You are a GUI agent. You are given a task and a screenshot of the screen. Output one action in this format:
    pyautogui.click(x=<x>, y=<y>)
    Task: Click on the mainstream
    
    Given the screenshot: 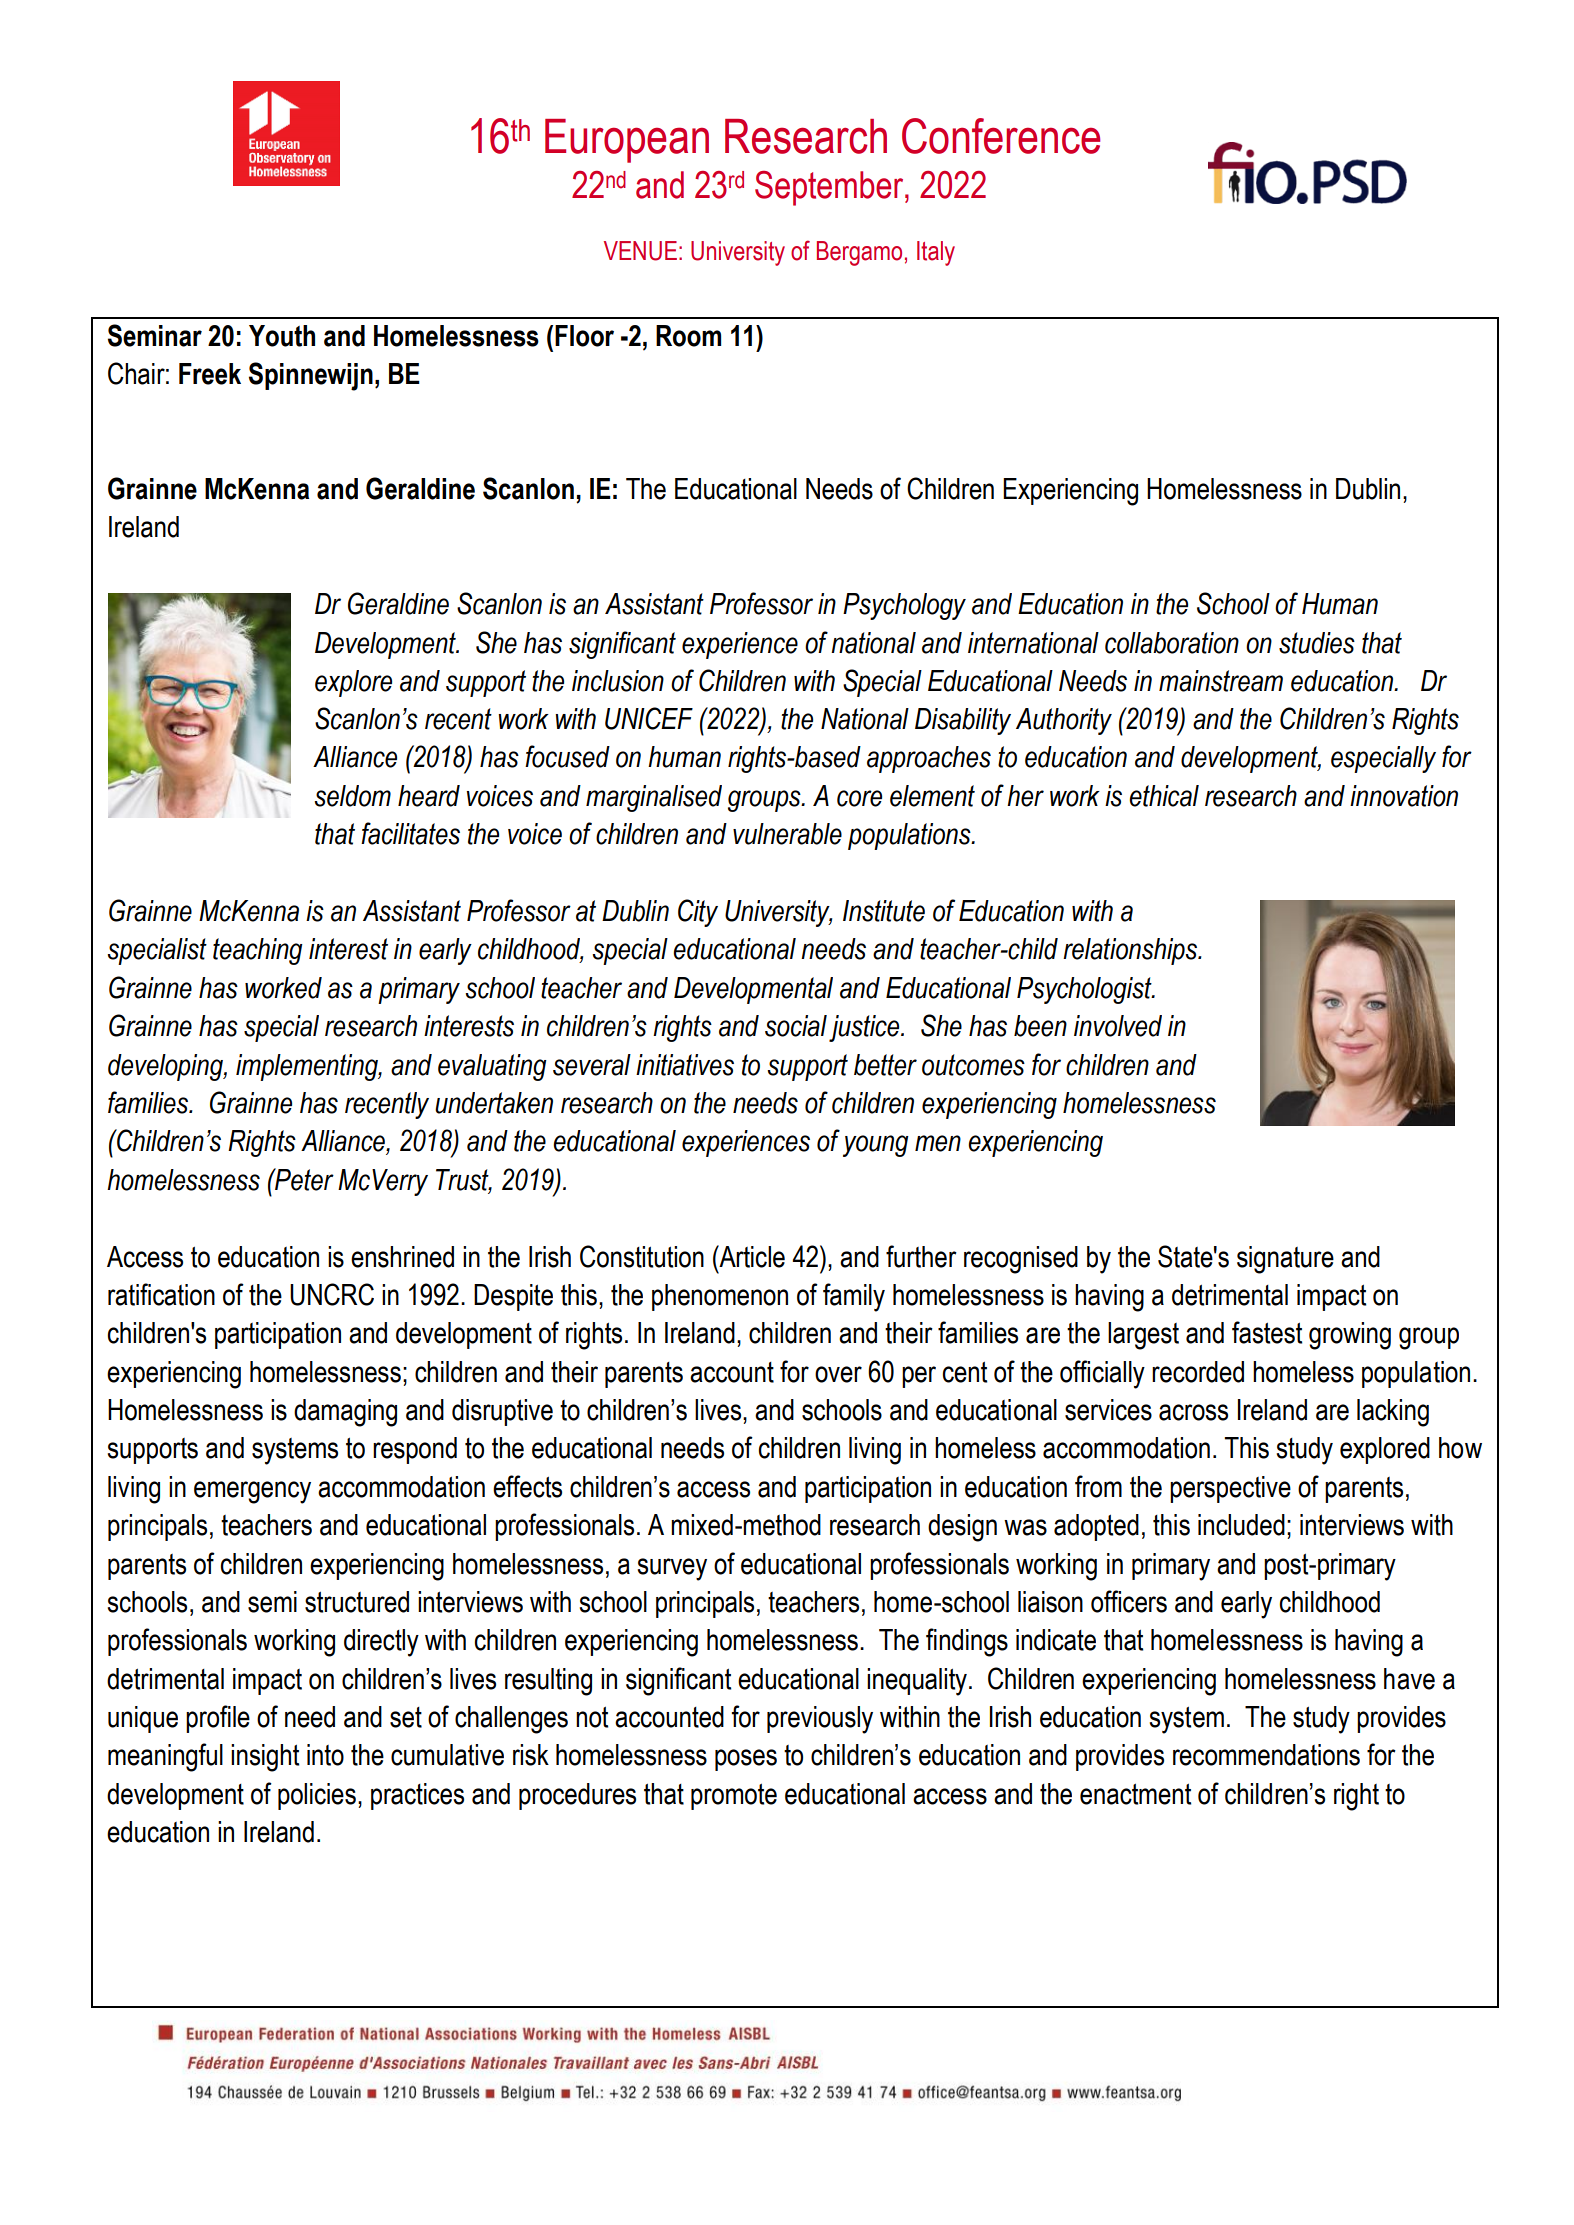 What is the action you would take?
    pyautogui.click(x=1221, y=681)
